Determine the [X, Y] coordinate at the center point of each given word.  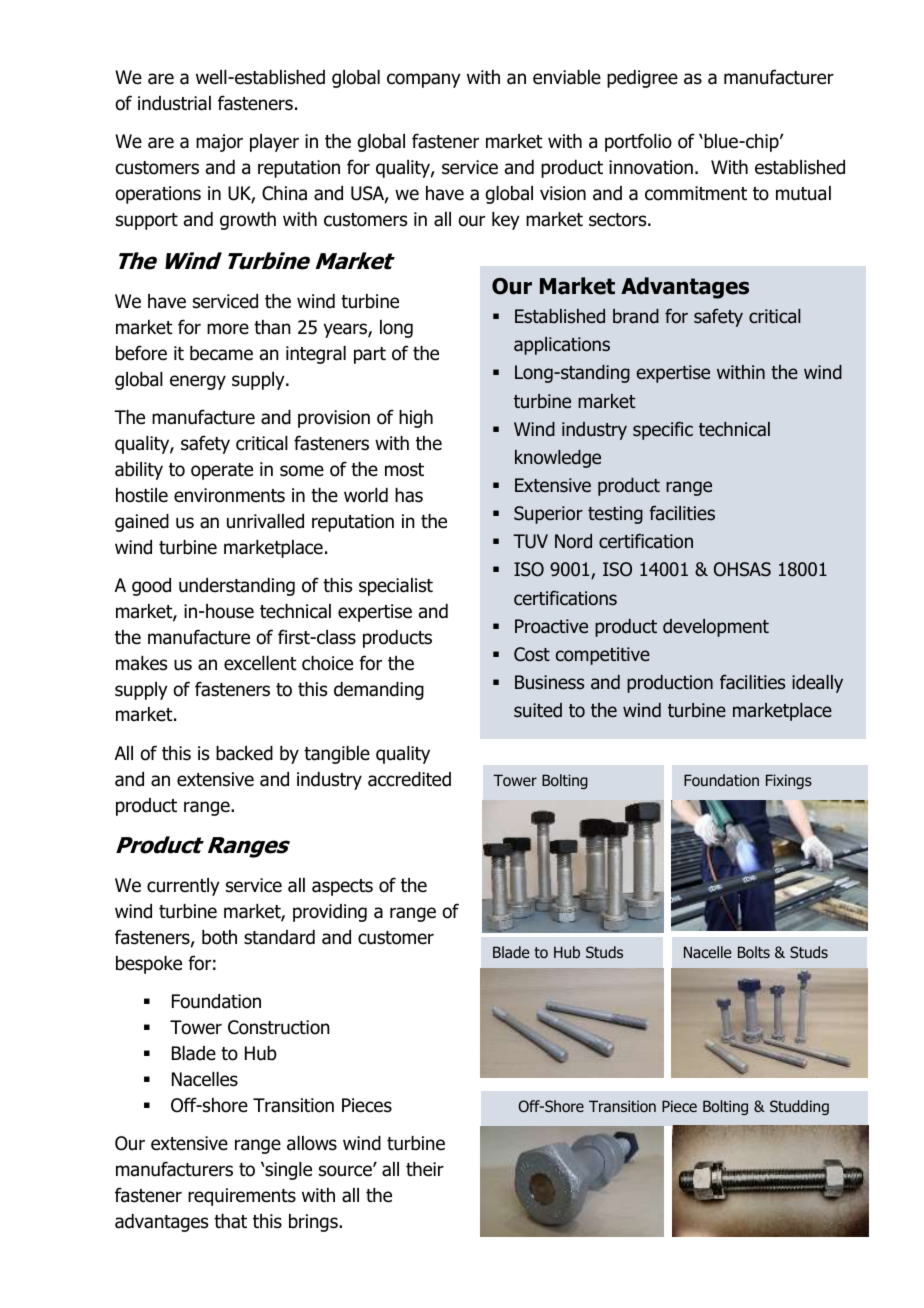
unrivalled [265, 521]
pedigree [642, 79]
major [219, 143]
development [716, 628]
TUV [530, 541]
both [219, 937]
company [424, 80]
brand [636, 316]
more [228, 329]
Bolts [754, 952]
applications [562, 346]
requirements [242, 1197]
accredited [409, 779]
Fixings [789, 781]
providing [330, 913]
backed [244, 753]
